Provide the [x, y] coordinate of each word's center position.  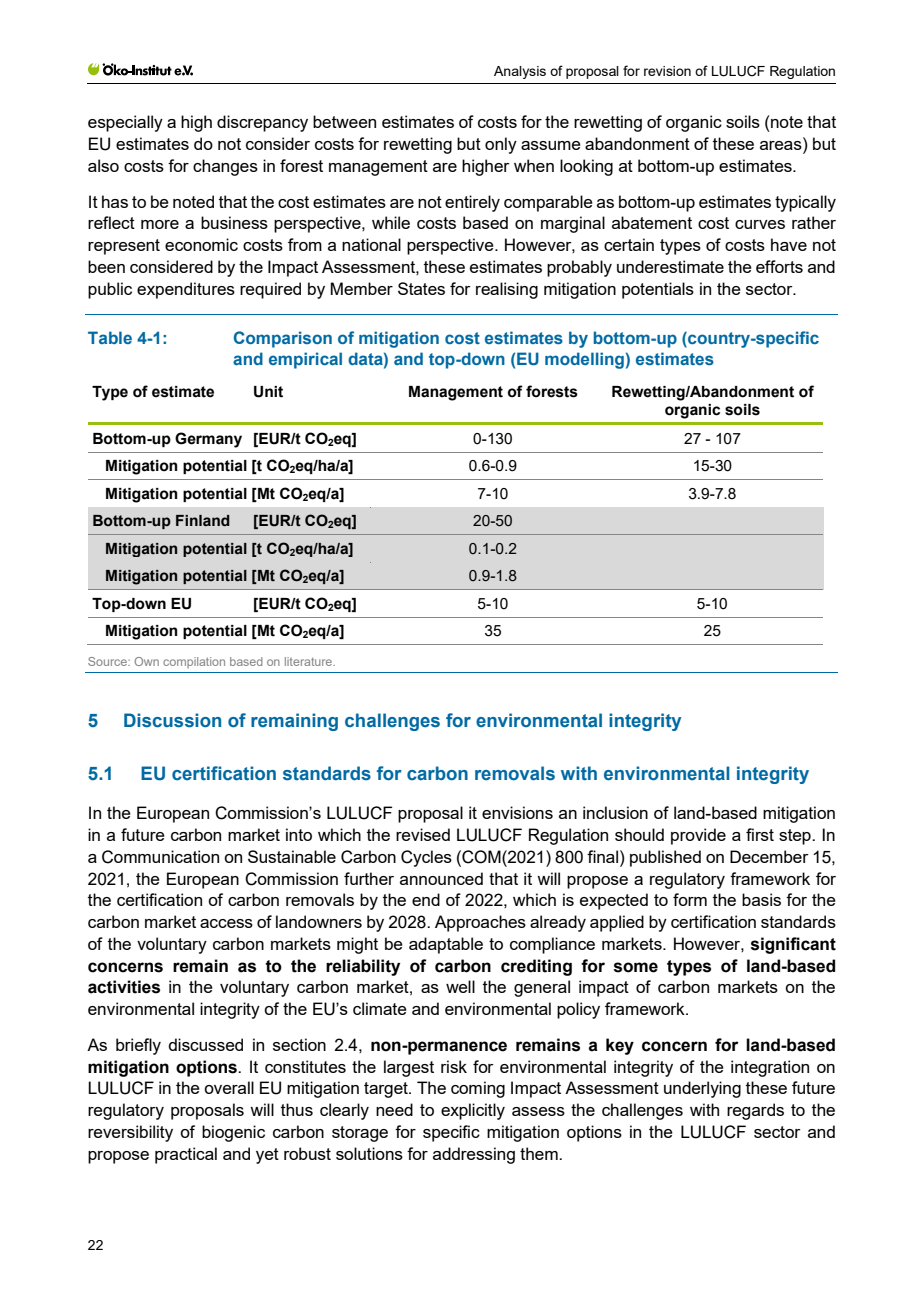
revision [667, 71]
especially [125, 123]
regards [755, 1111]
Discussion [172, 720]
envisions [517, 812]
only [501, 145]
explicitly [473, 1111]
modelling [584, 360]
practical [186, 1155]
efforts [779, 266]
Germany [208, 440]
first [760, 834]
